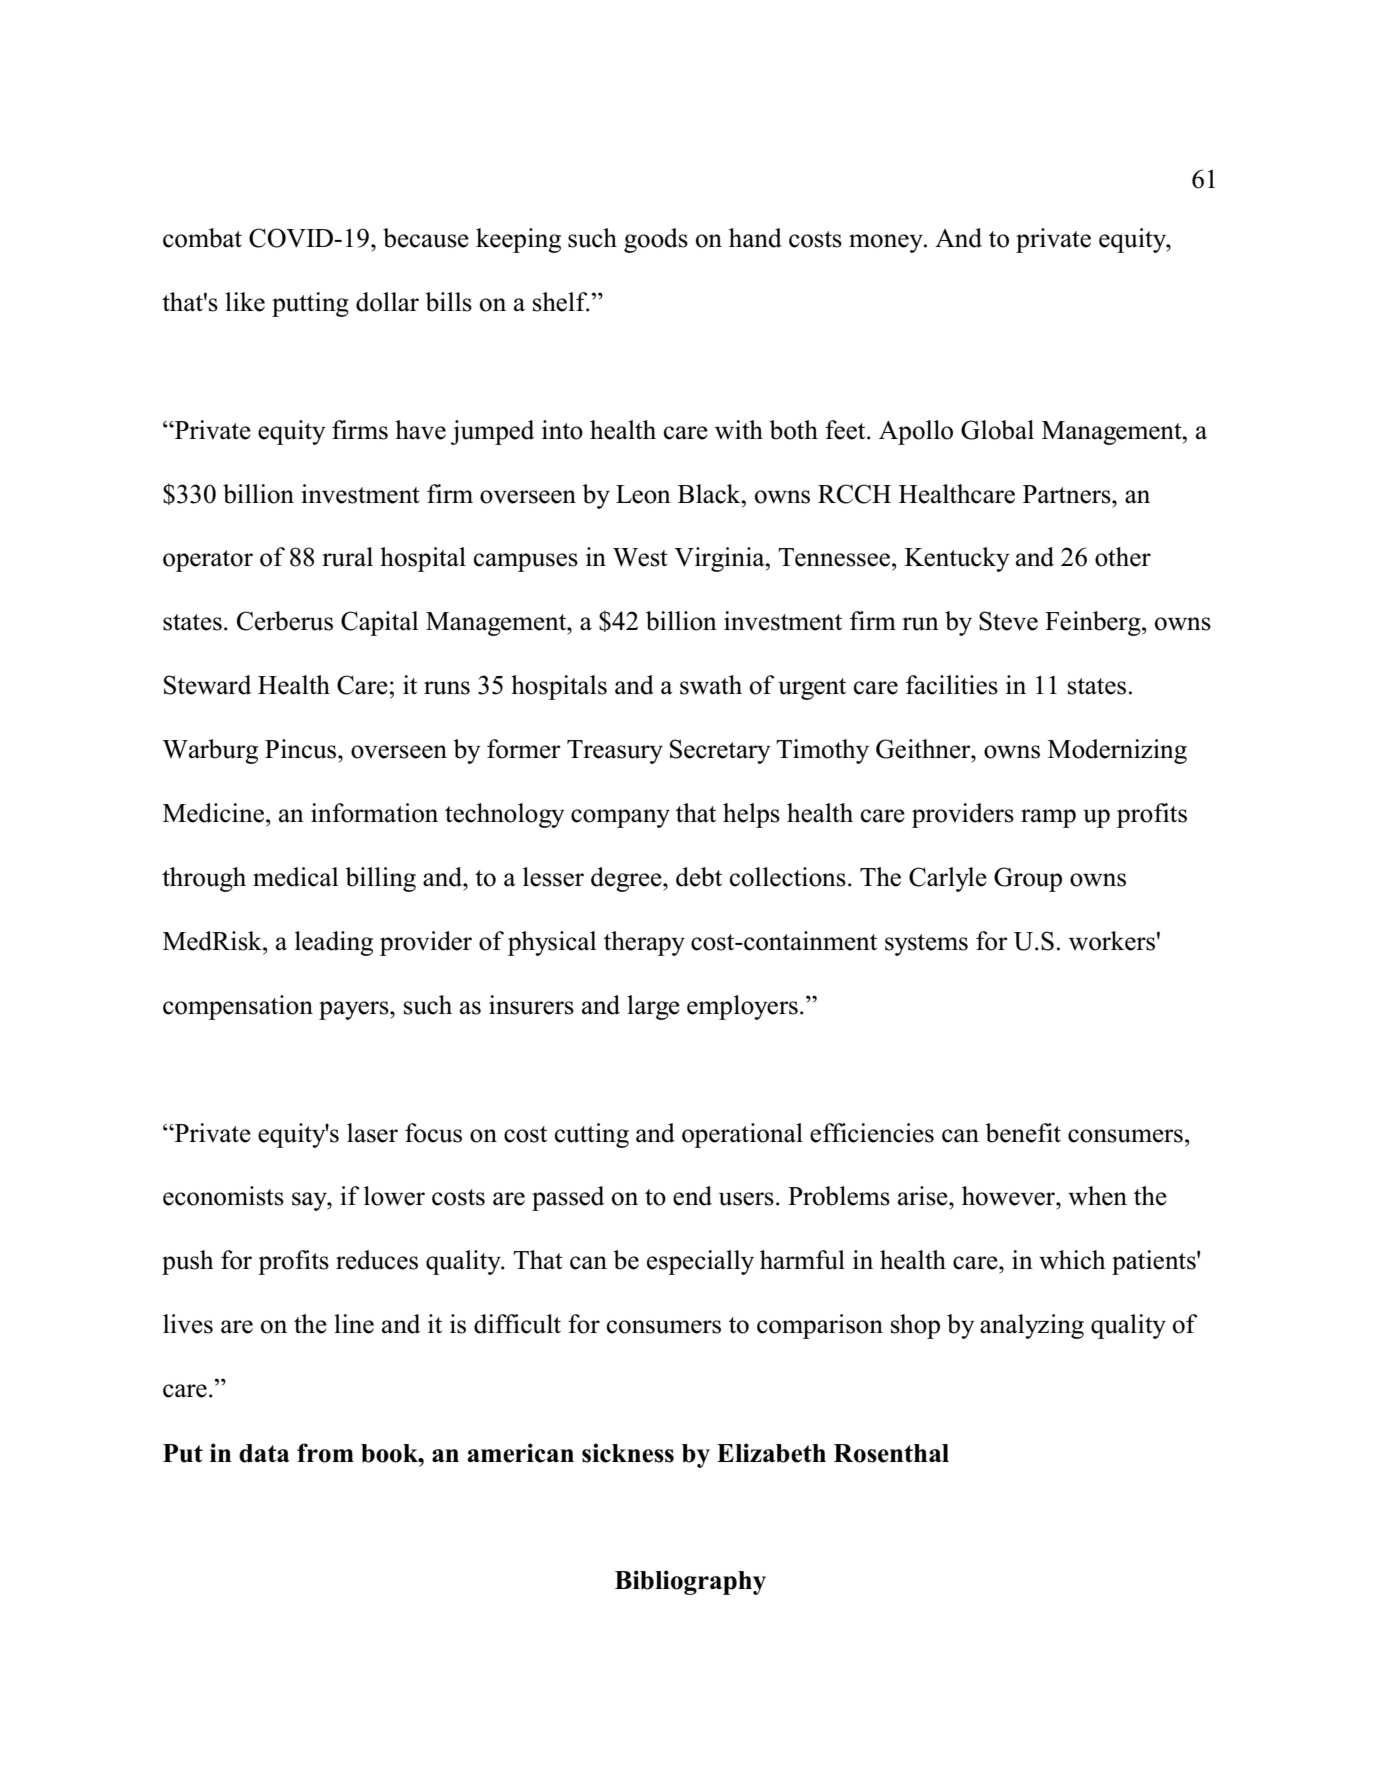 The width and height of the screenshot is (1381, 1787). I want to click on from, so click(325, 1453).
